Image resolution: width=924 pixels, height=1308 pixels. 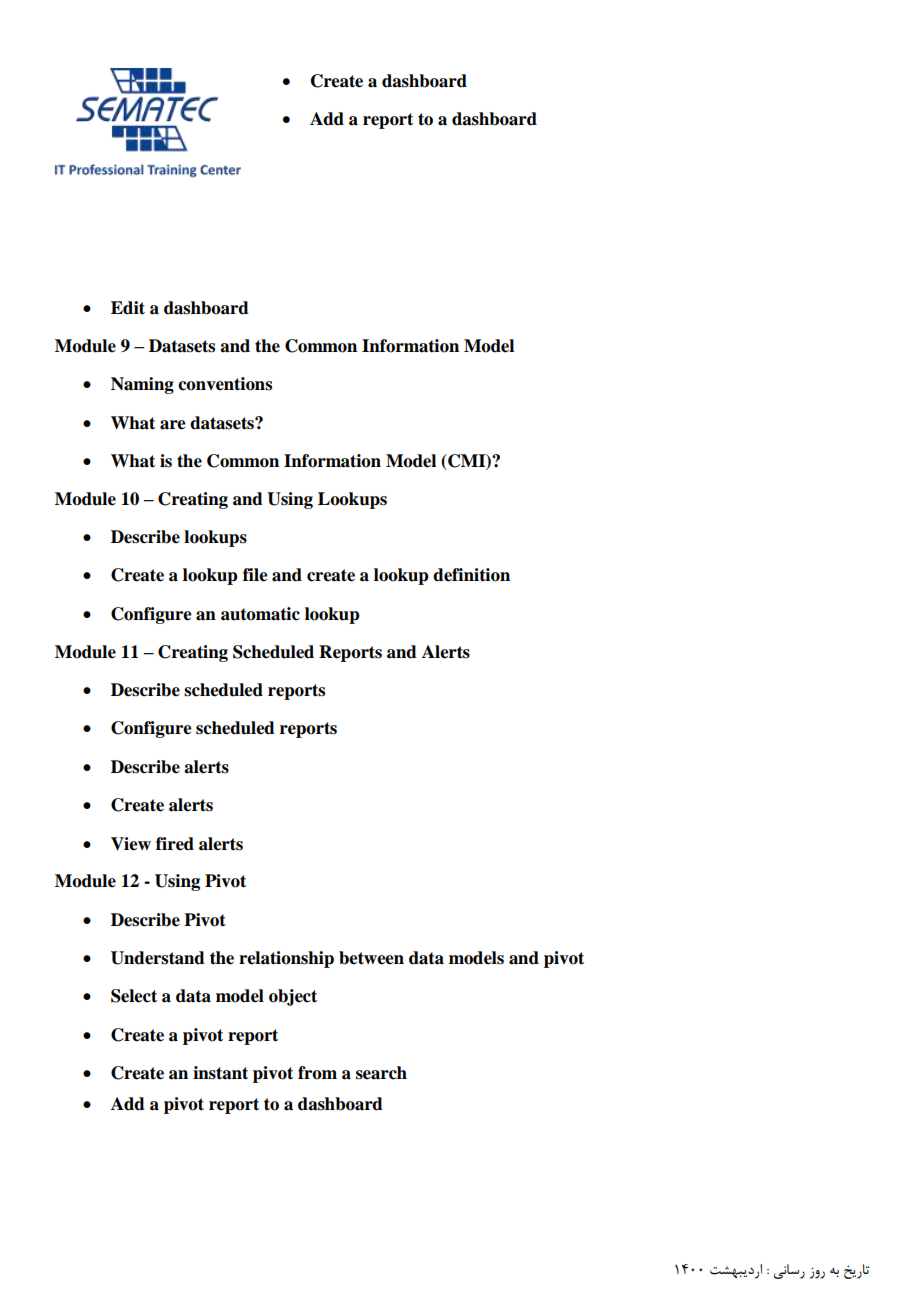 I want to click on search, so click(x=381, y=1073).
